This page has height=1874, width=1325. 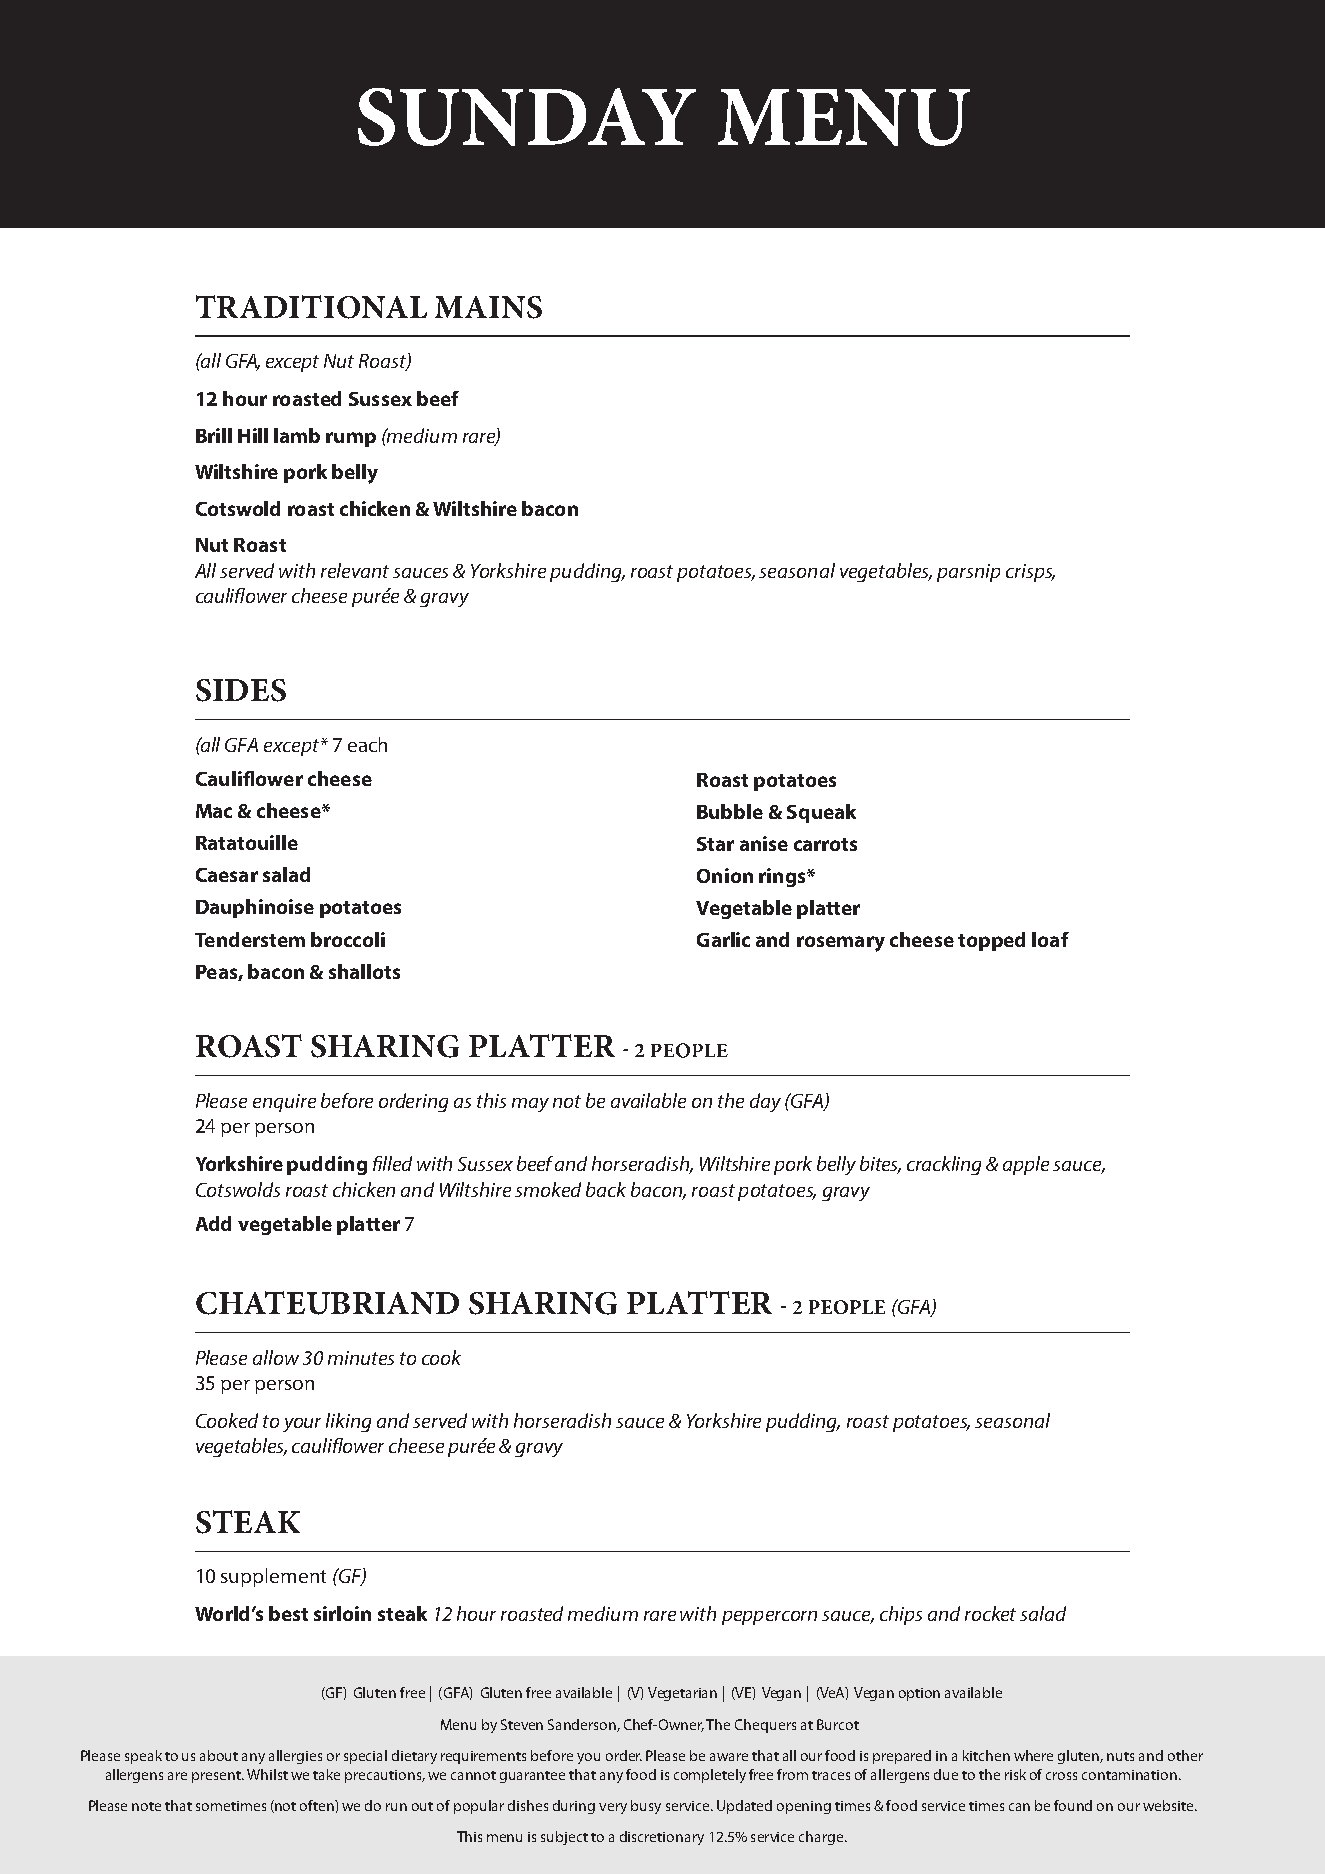 What do you see at coordinates (253, 435) in the page?
I see `Hill` at bounding box center [253, 435].
